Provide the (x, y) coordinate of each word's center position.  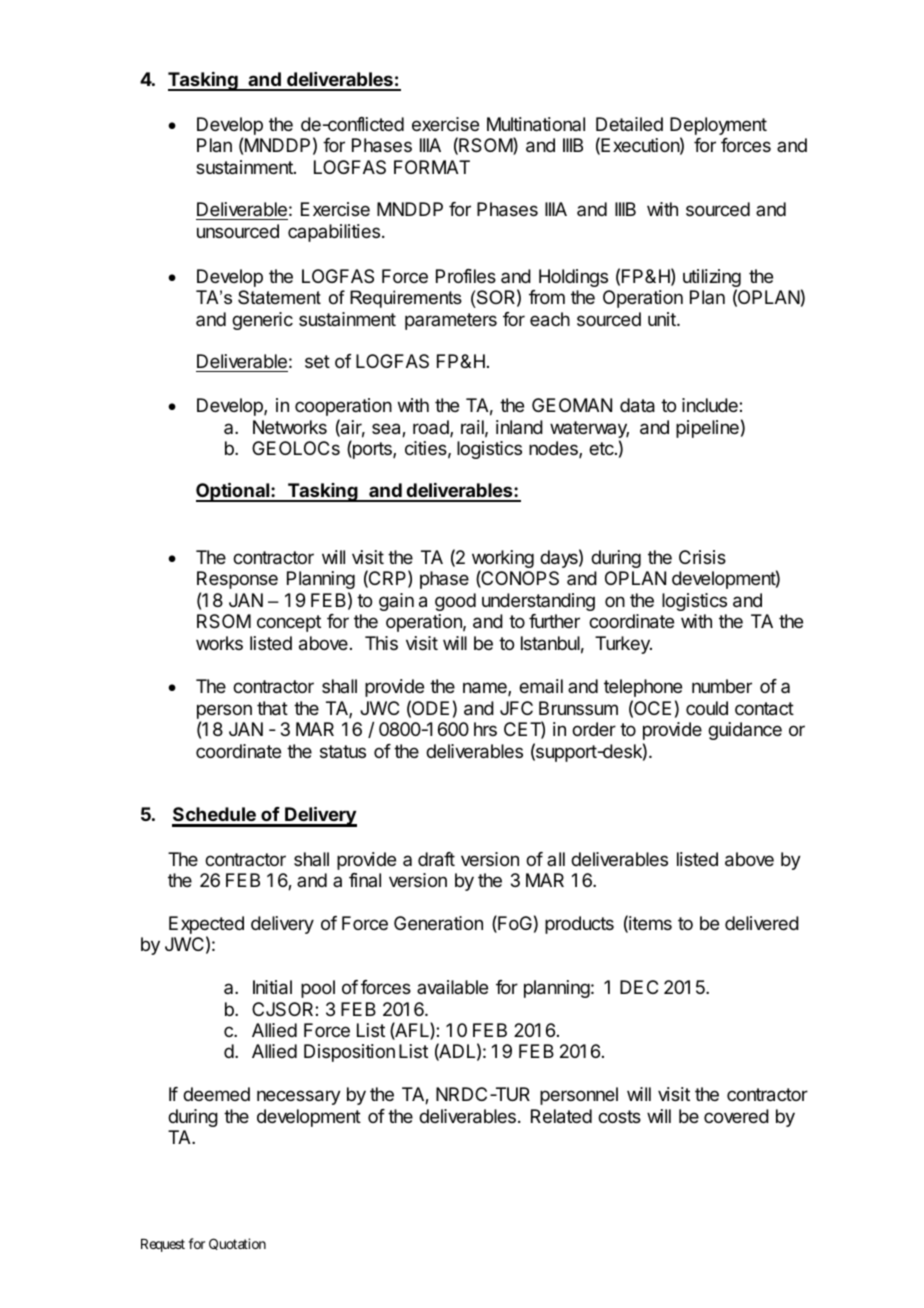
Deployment (718, 127)
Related (561, 1116)
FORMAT (432, 167)
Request (163, 1245)
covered (736, 1116)
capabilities (334, 233)
